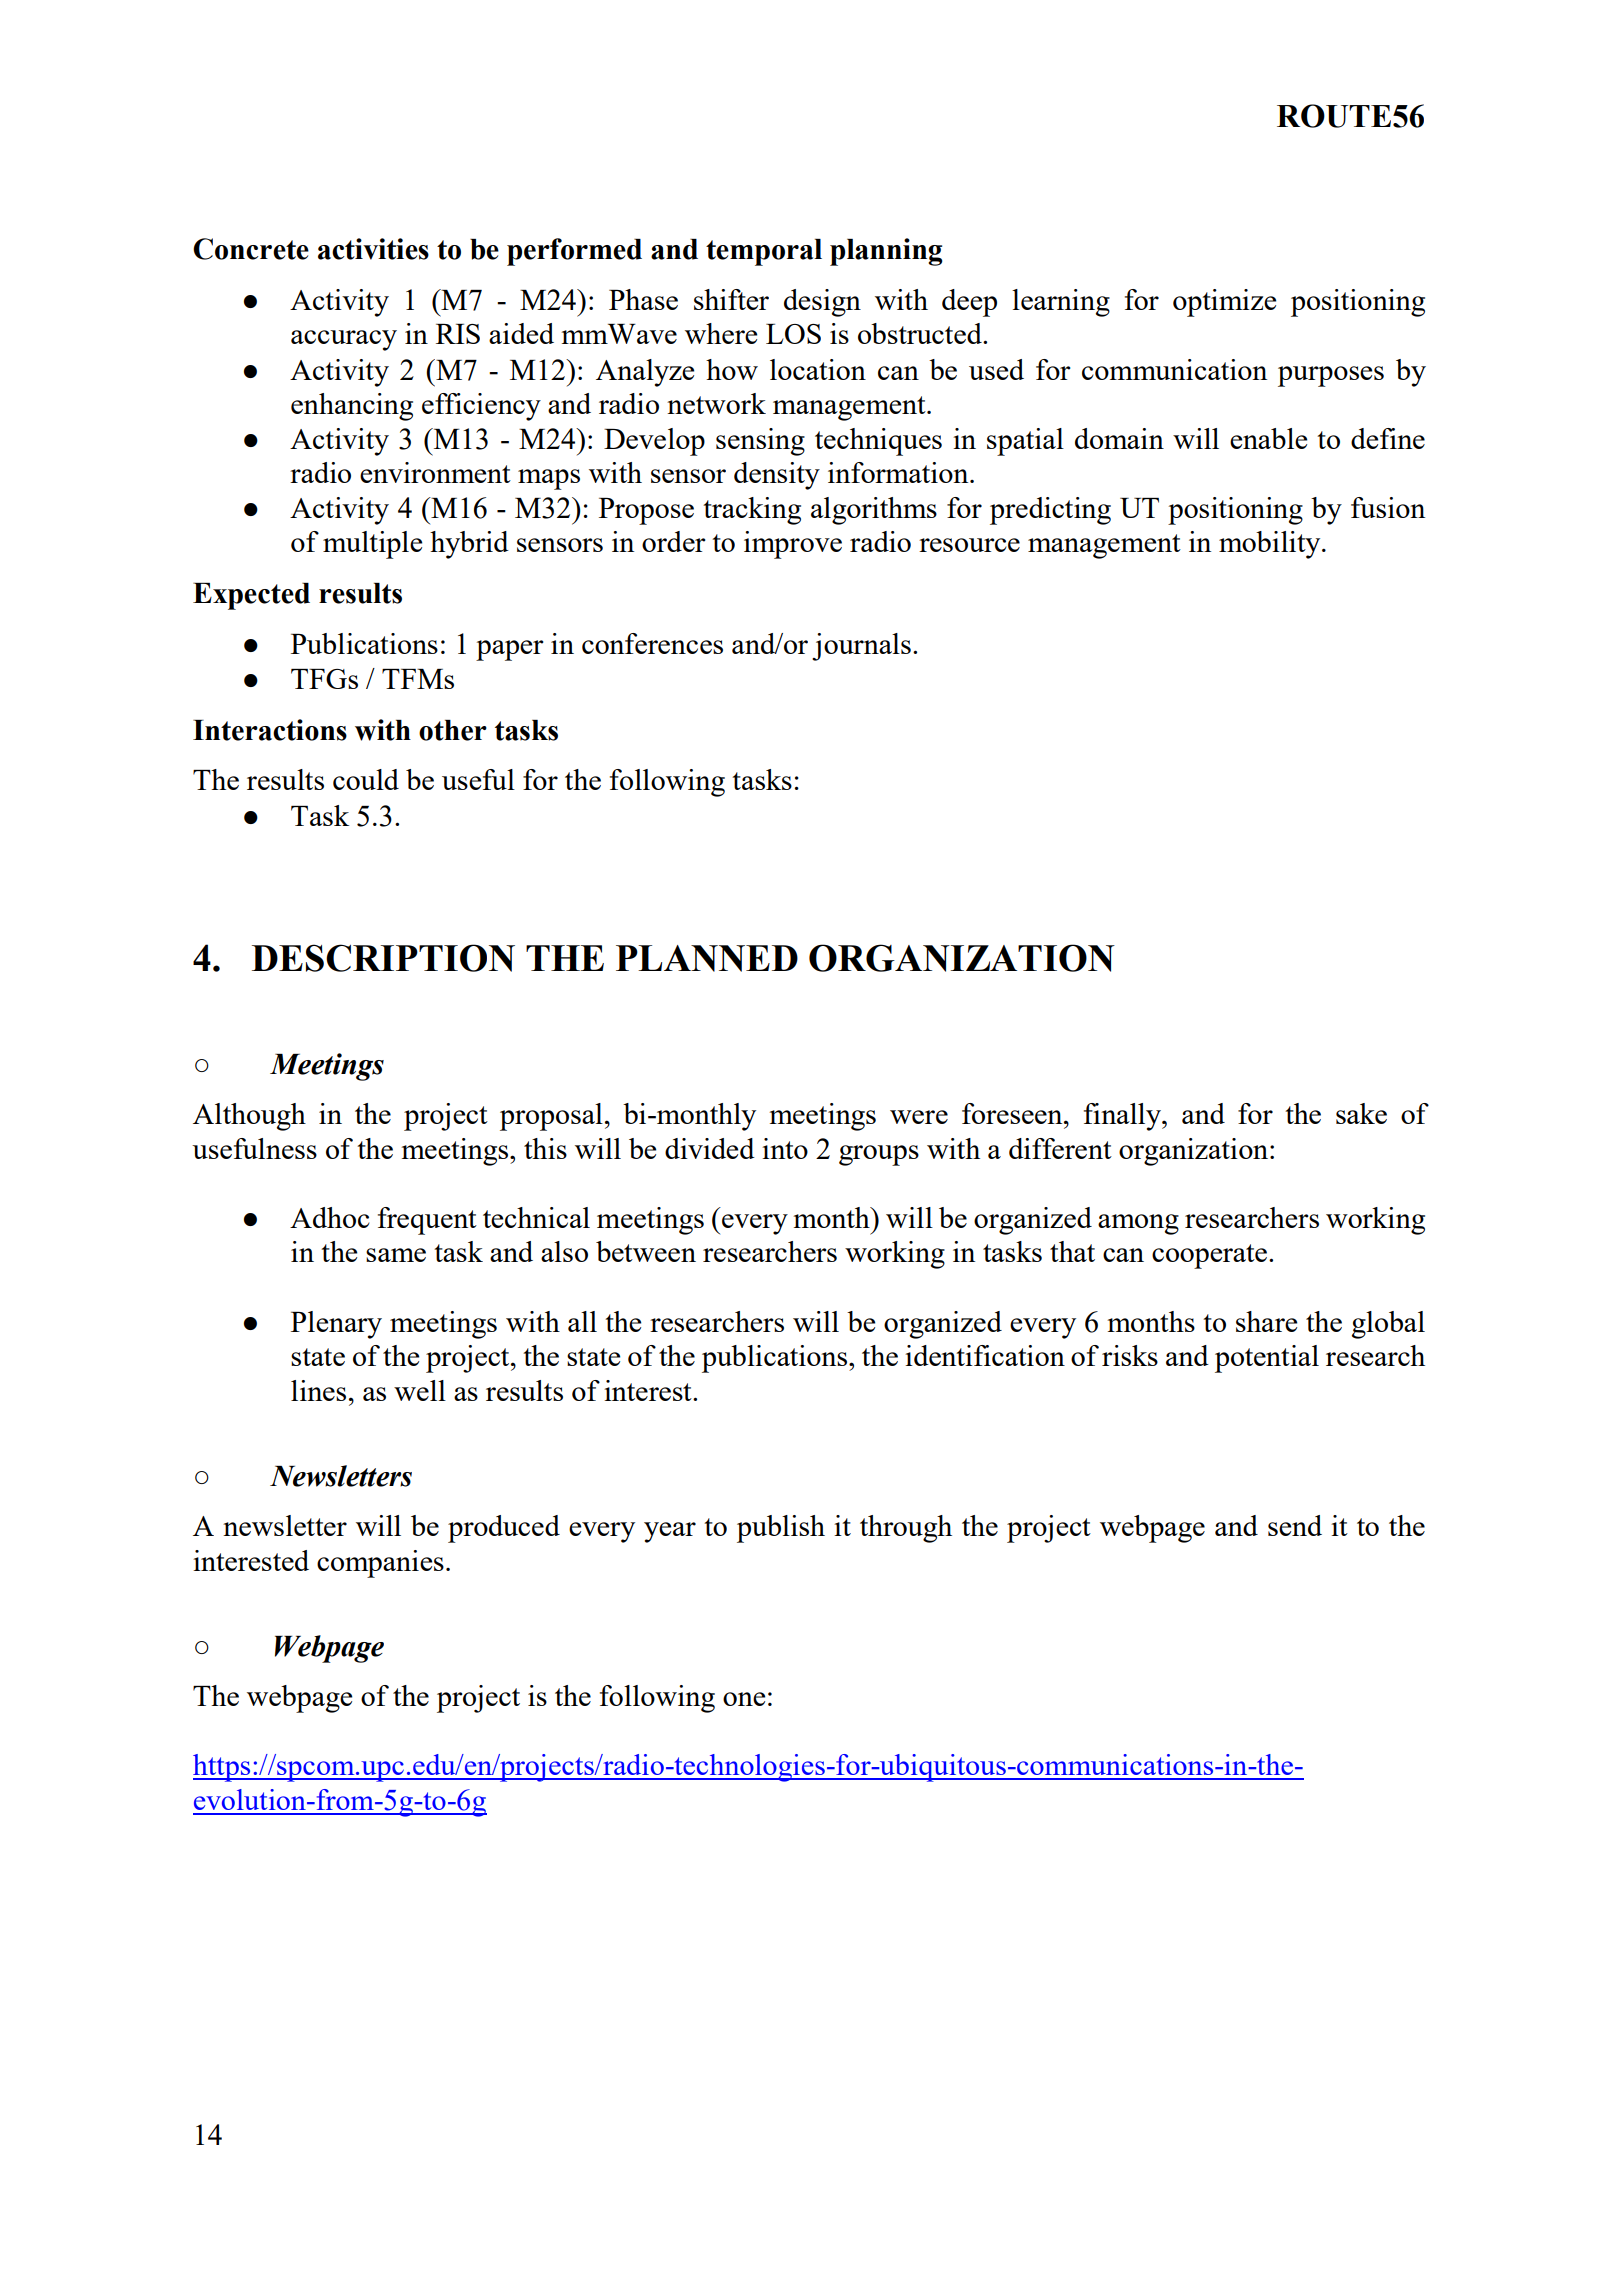 Image resolution: width=1618 pixels, height=2288 pixels. Describe the element at coordinates (985, 1355) in the image. I see `identification` at that location.
